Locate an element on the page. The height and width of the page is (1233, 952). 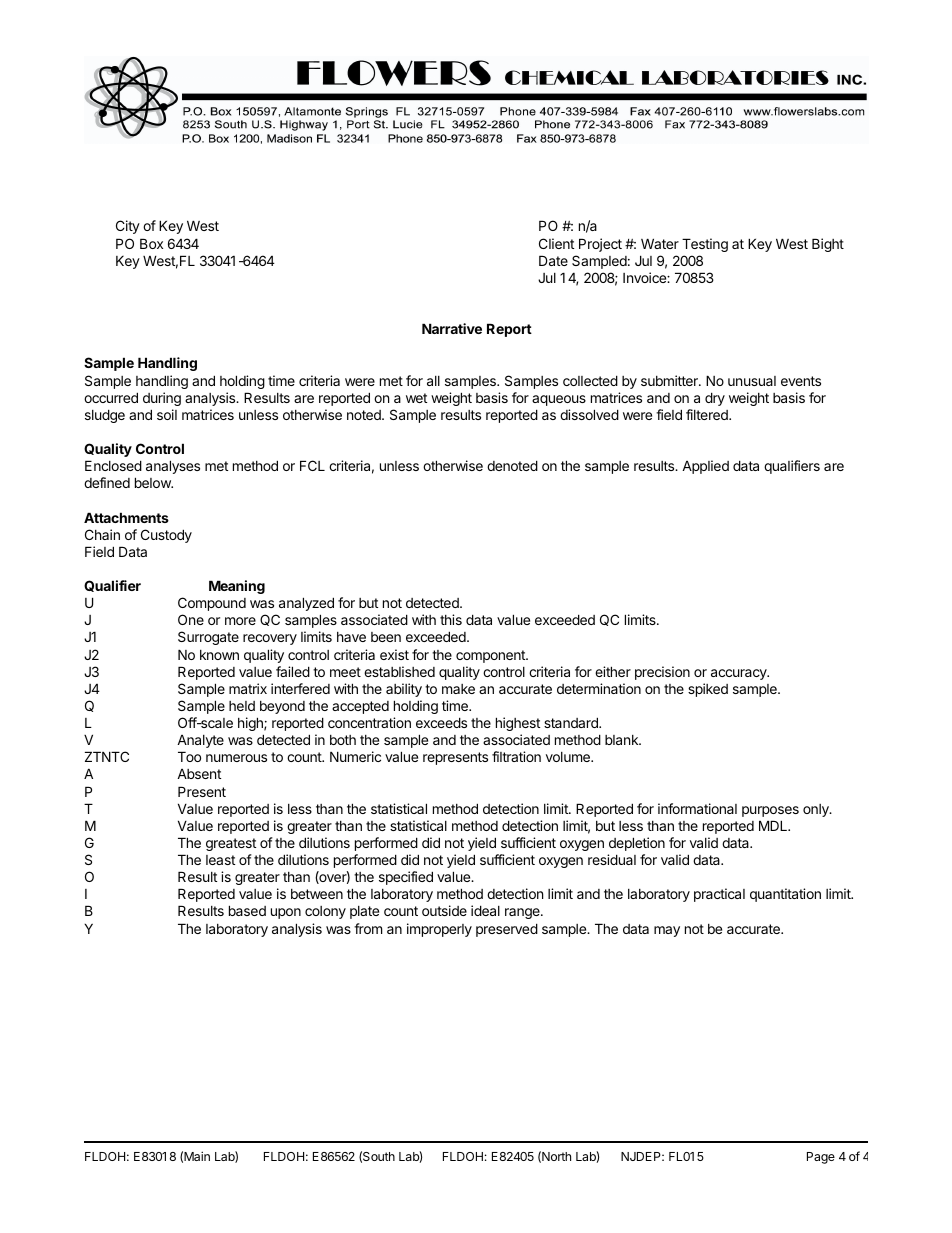
Box is located at coordinates (151, 243).
